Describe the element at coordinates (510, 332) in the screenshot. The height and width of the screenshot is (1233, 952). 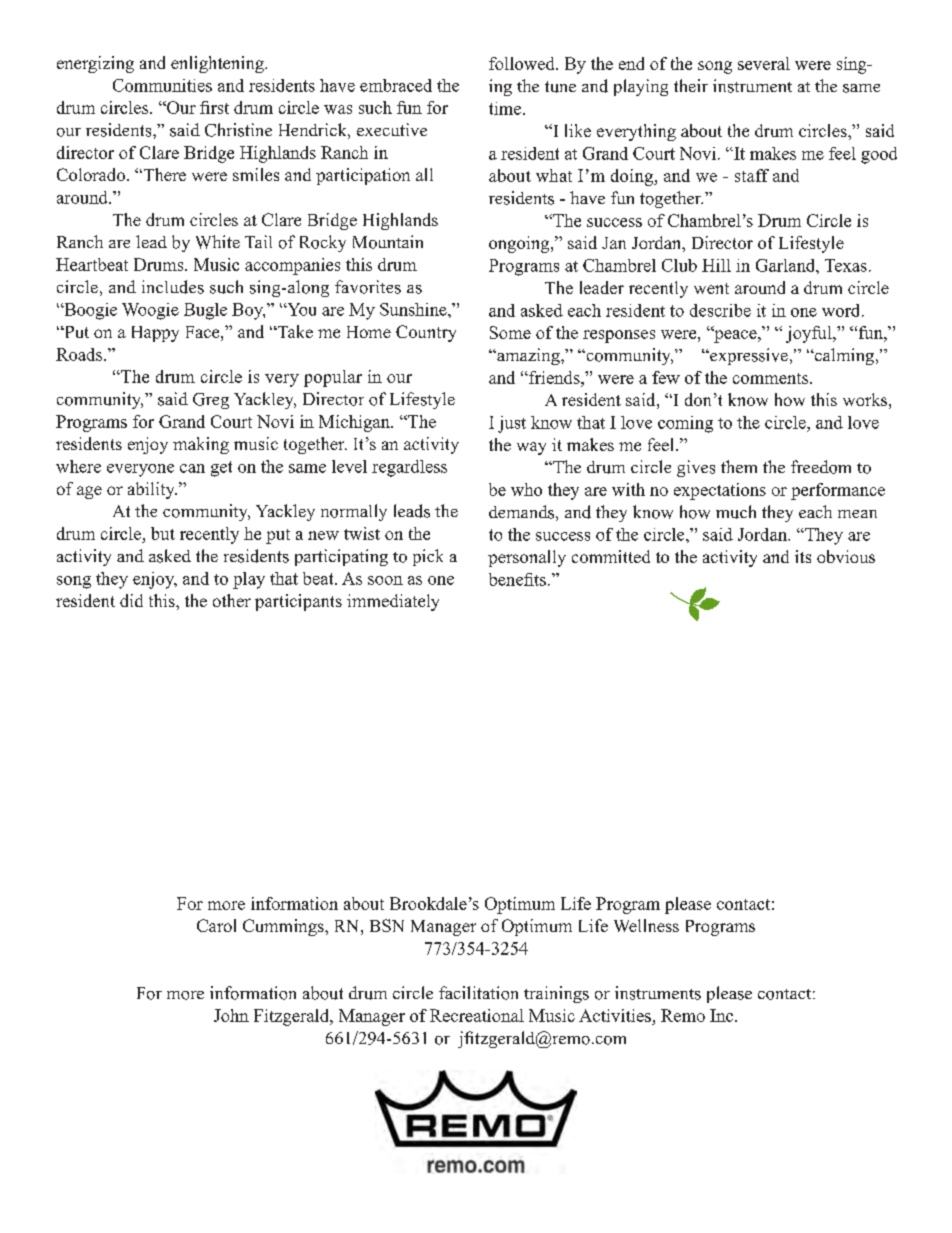
I see `Some` at that location.
